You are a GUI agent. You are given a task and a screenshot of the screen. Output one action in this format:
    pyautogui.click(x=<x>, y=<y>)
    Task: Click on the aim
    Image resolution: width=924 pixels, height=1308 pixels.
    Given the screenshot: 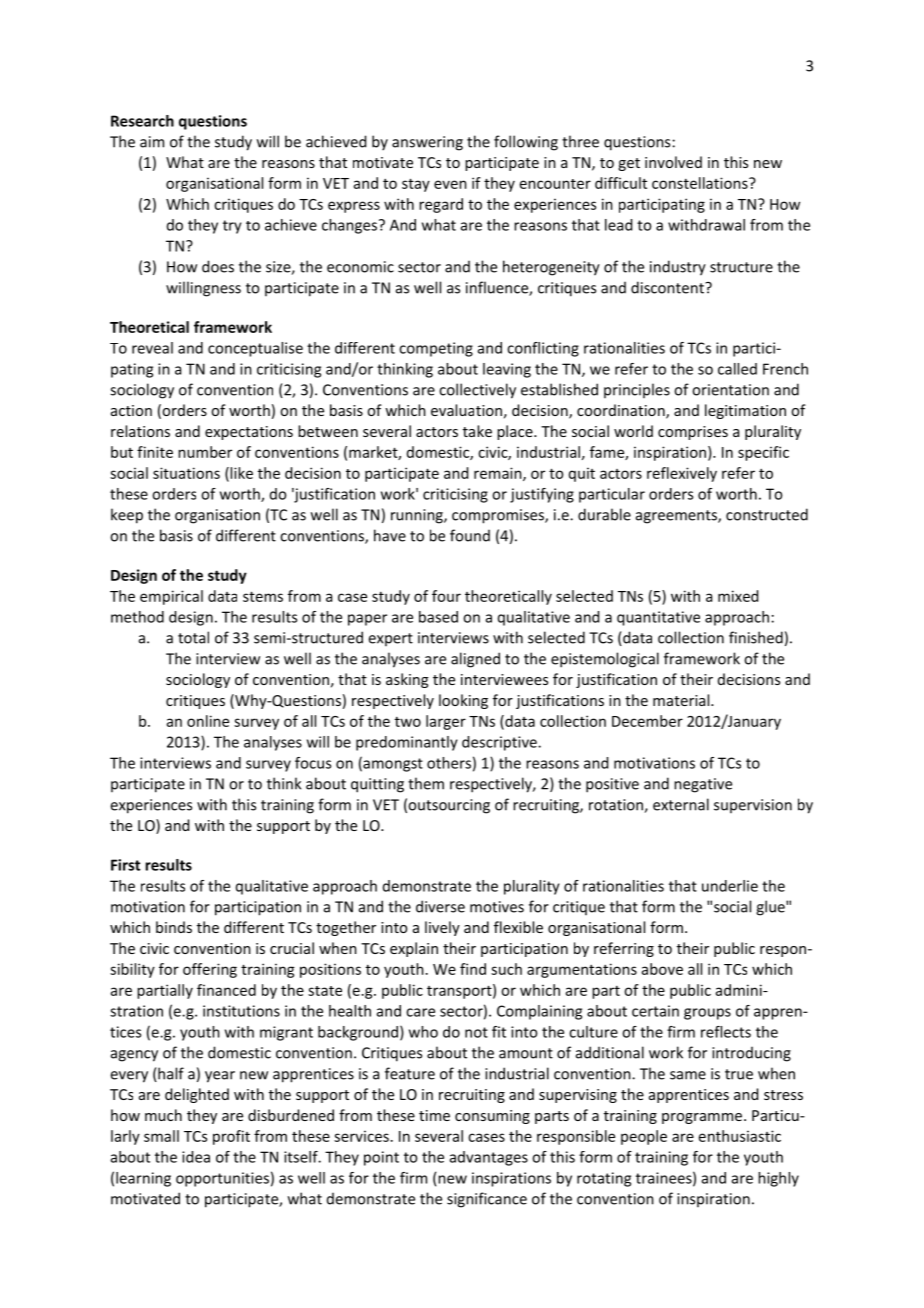 What is the action you would take?
    pyautogui.click(x=152, y=142)
